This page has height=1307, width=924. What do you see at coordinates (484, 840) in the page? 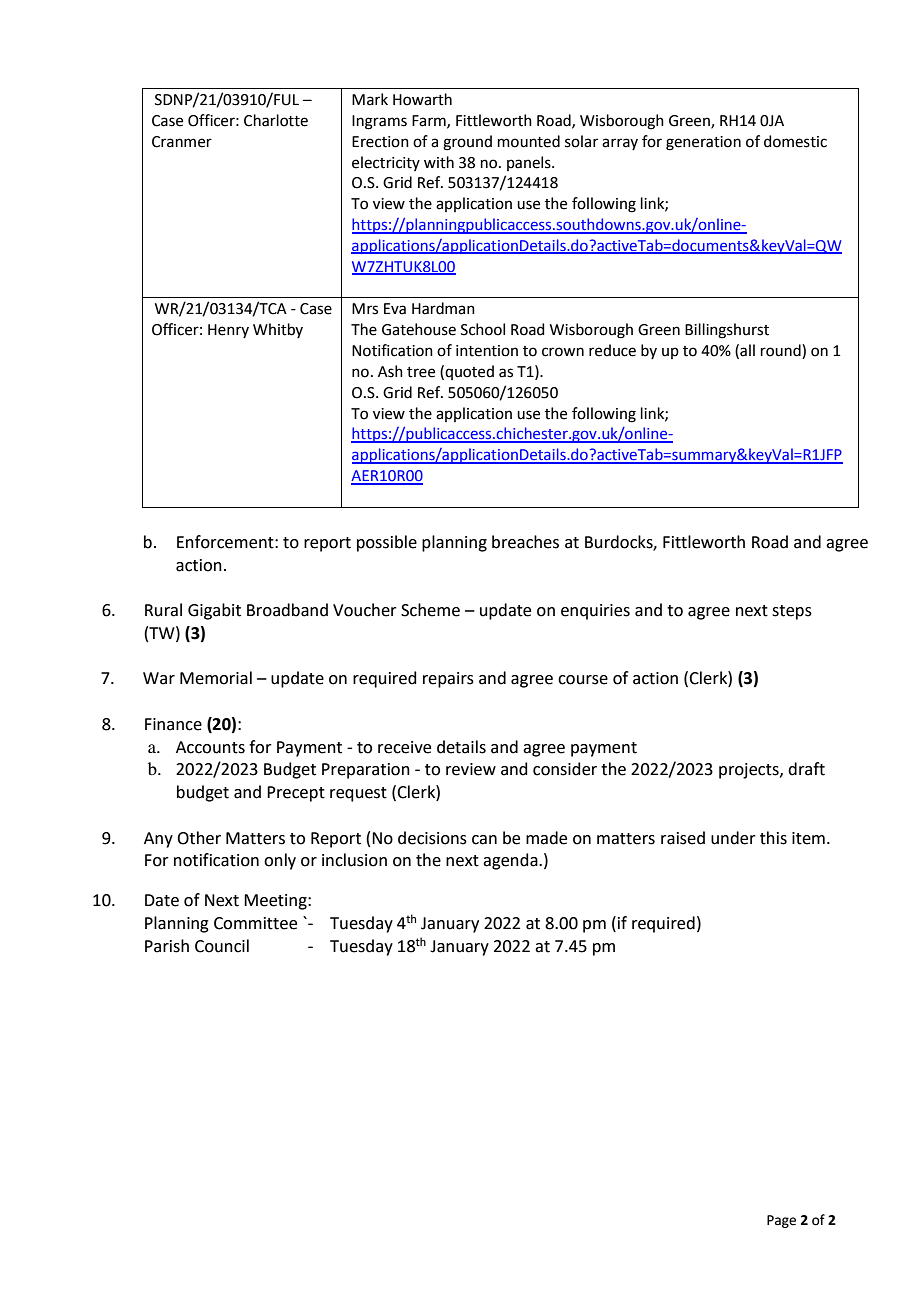
I see `can` at bounding box center [484, 840].
